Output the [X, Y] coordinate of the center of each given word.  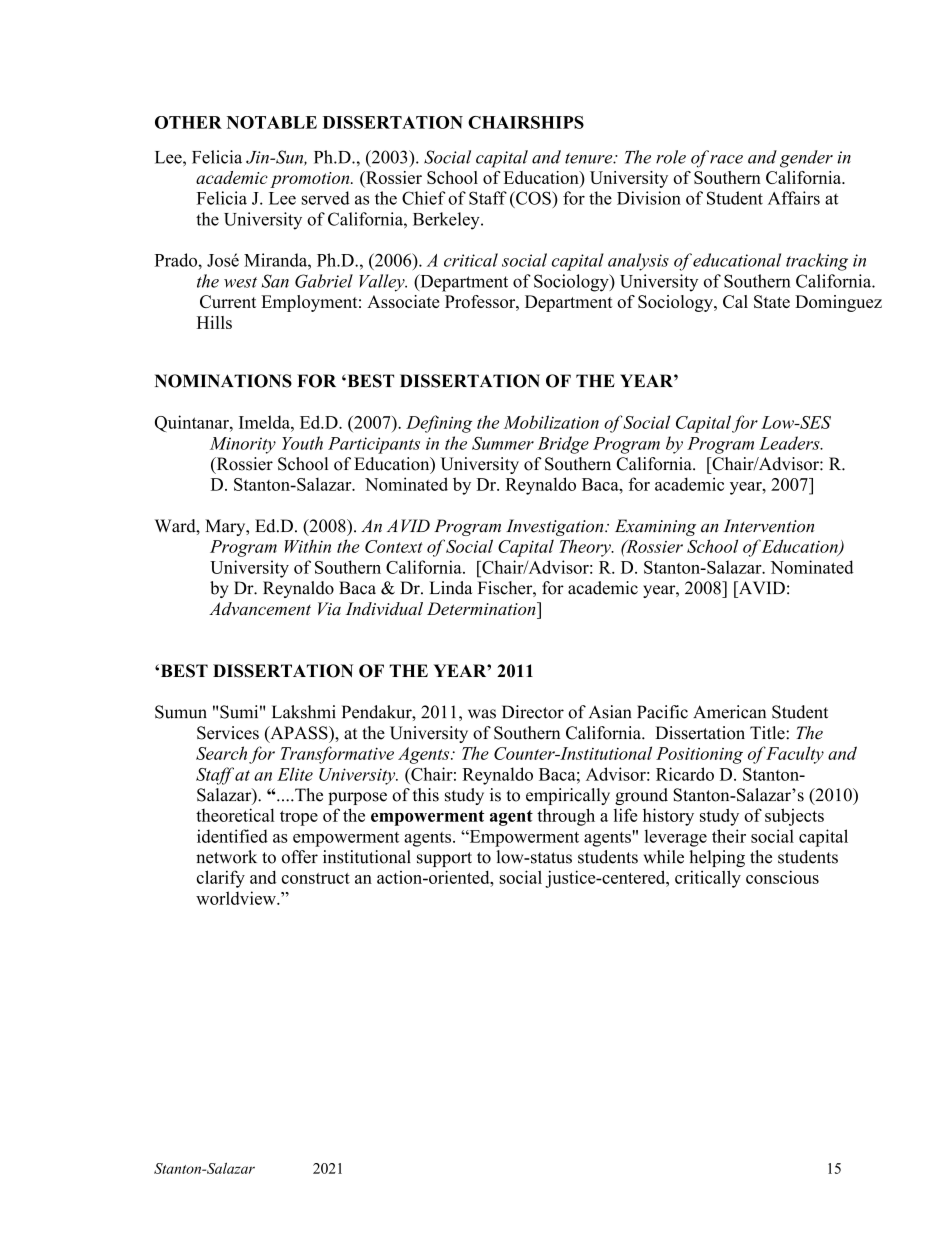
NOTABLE [272, 122]
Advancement [260, 609]
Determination [482, 609]
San [275, 281]
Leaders [790, 443]
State [772, 301]
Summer [503, 443]
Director [533, 712]
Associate [403, 301]
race [726, 159]
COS [533, 198]
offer [300, 857]
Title [768, 733]
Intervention [769, 526]
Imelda [265, 422]
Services [228, 733]
